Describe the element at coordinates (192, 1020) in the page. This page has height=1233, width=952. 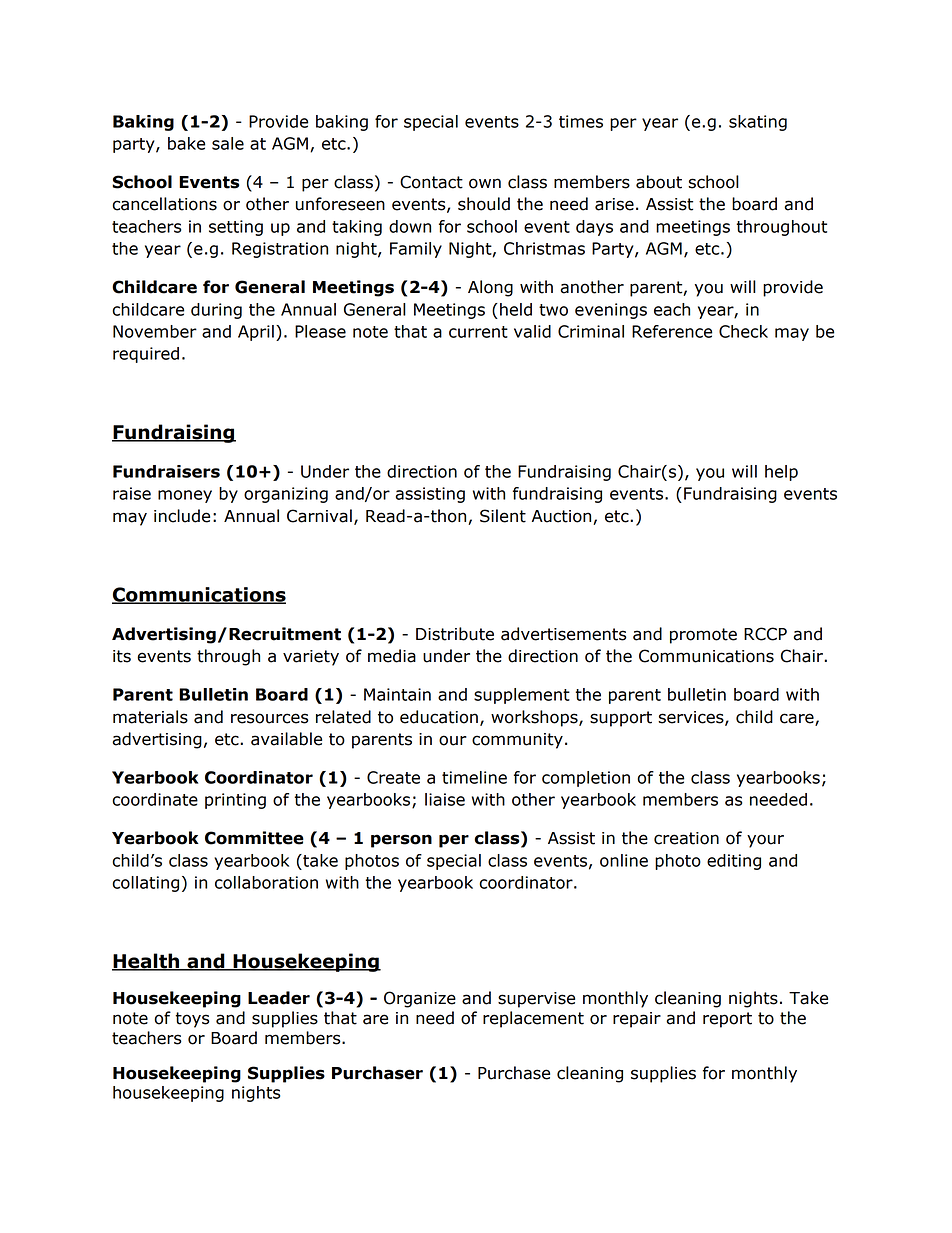
I see `toys` at that location.
